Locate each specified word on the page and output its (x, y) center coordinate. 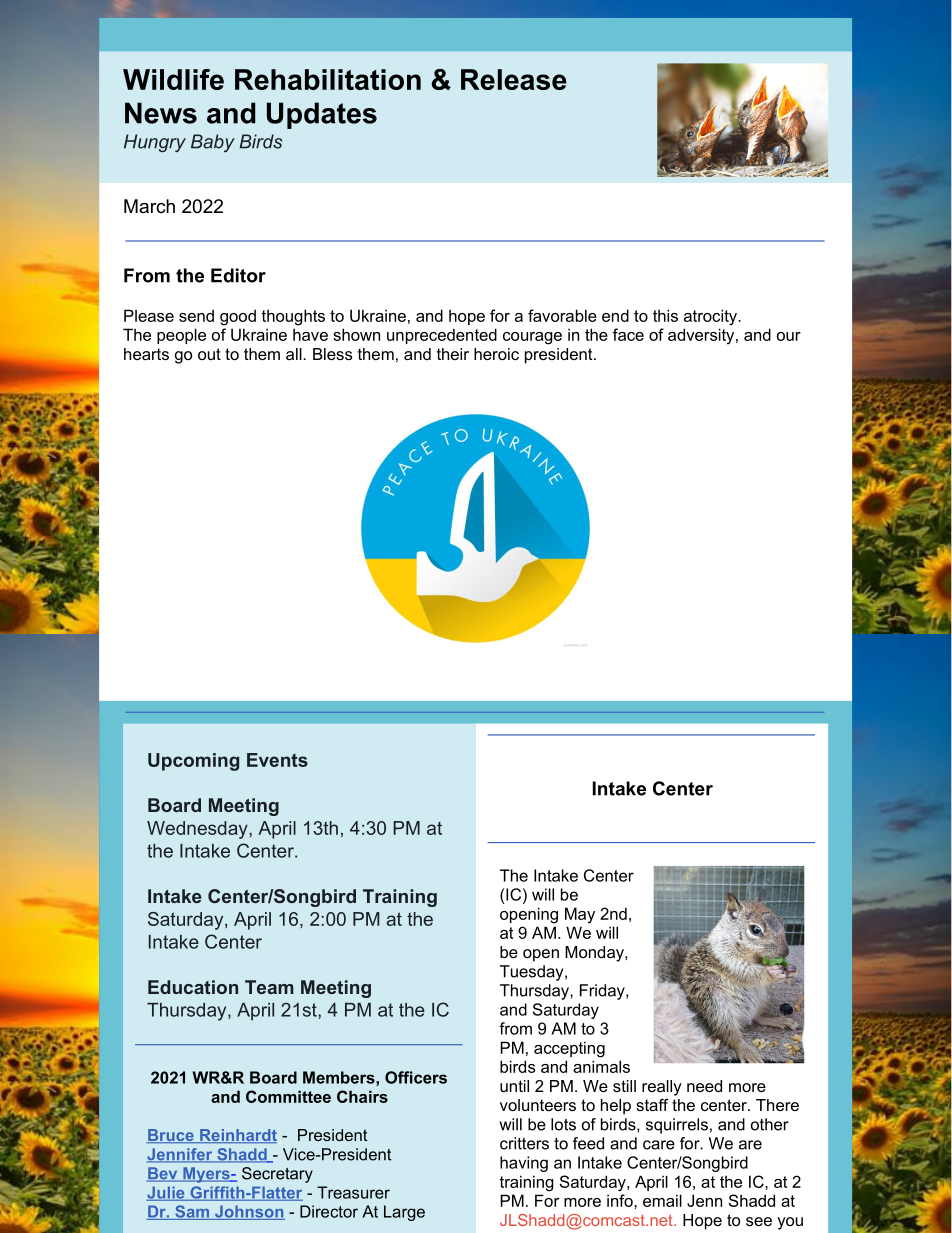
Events (277, 760)
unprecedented (442, 336)
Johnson (249, 1212)
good (238, 317)
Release (514, 79)
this (665, 315)
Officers (416, 1077)
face (628, 334)
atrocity (711, 317)
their (453, 354)
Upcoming (193, 762)
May (580, 915)
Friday (603, 992)
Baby (213, 143)
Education (193, 987)
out (209, 354)
